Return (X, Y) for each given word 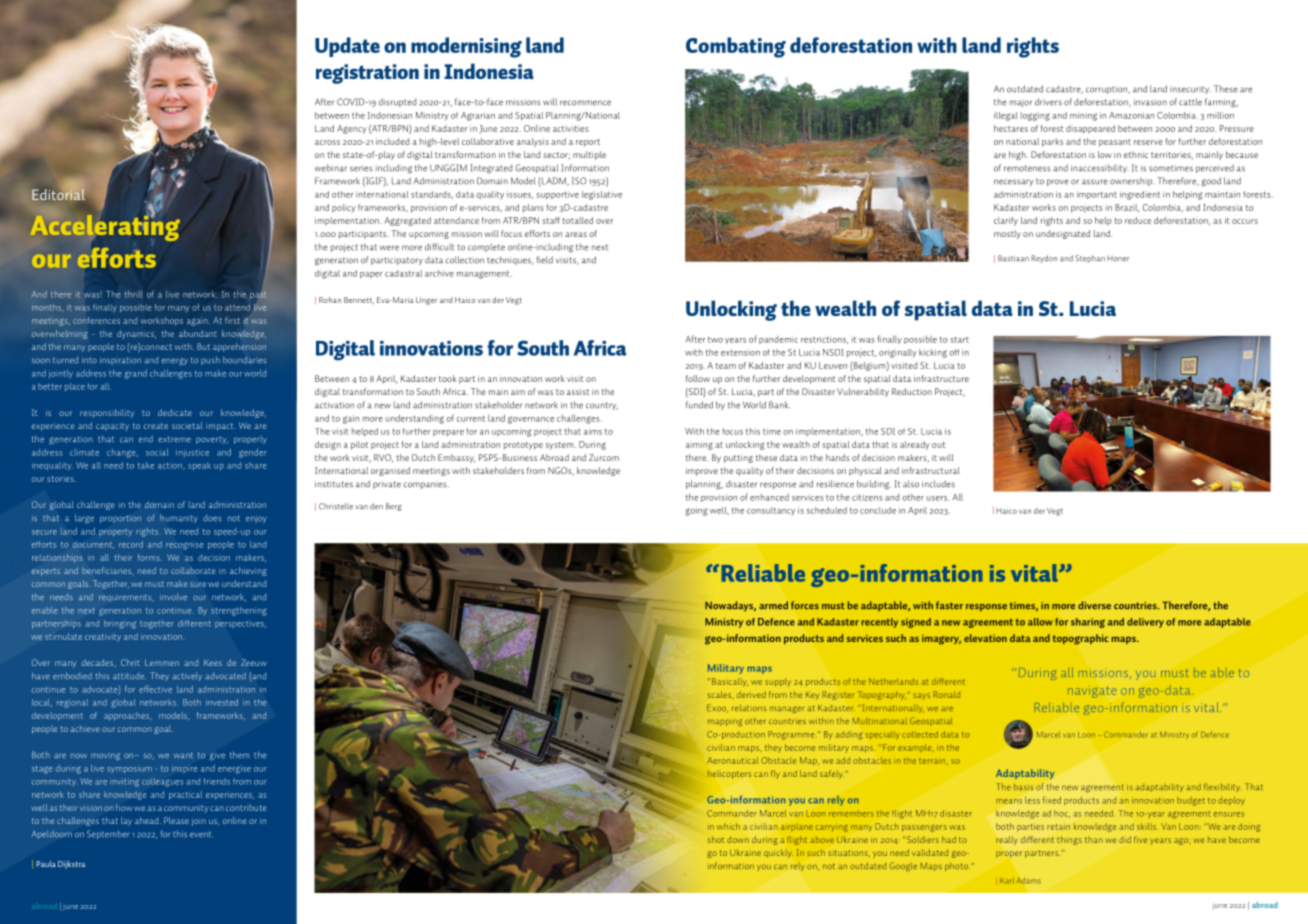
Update (347, 47)
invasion (1150, 102)
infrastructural (931, 470)
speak (199, 466)
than (1094, 839)
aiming (699, 445)
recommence (585, 103)
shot (716, 839)
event (200, 834)
